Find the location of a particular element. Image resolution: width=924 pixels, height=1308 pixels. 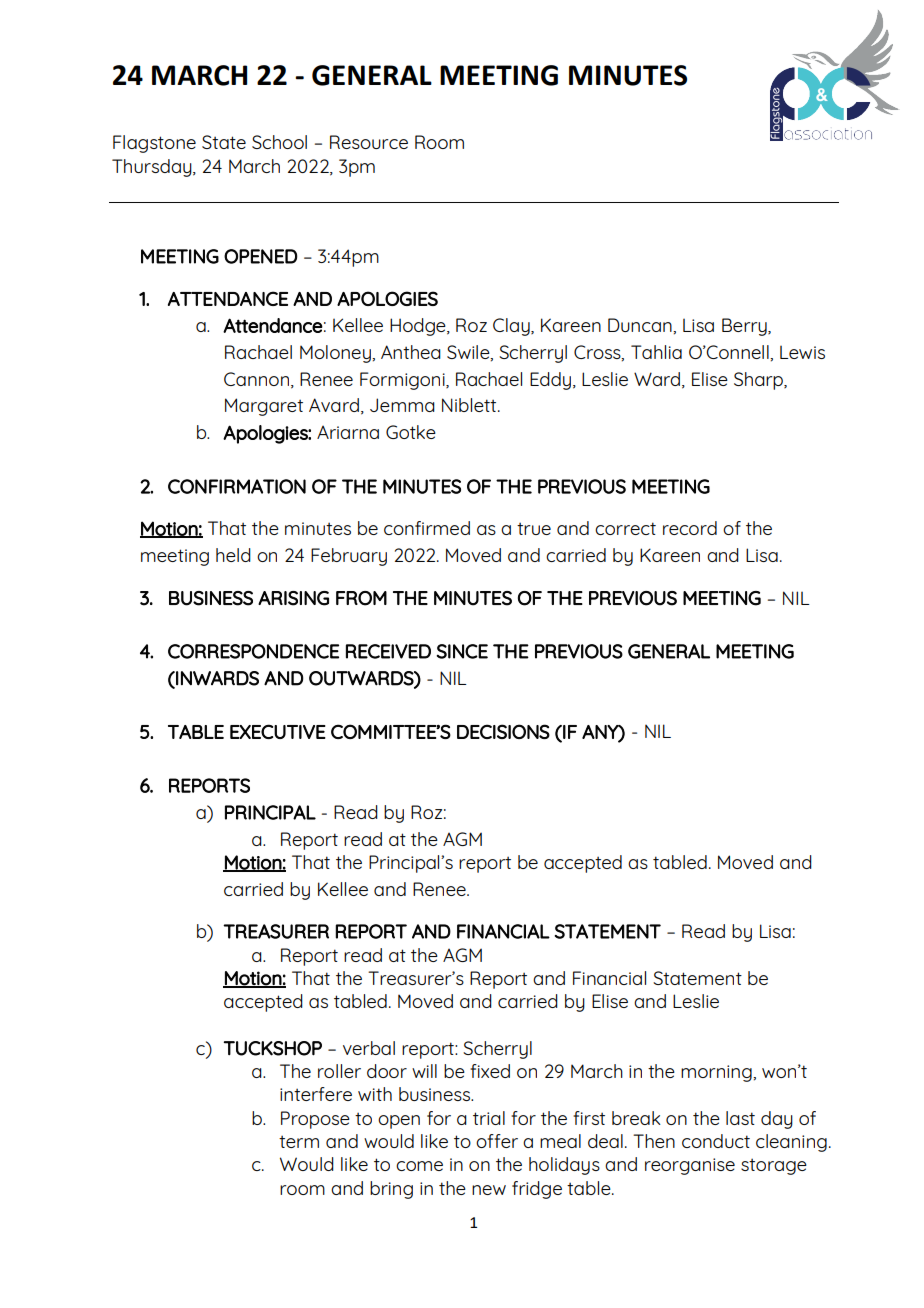

offer is located at coordinates (497, 1141).
